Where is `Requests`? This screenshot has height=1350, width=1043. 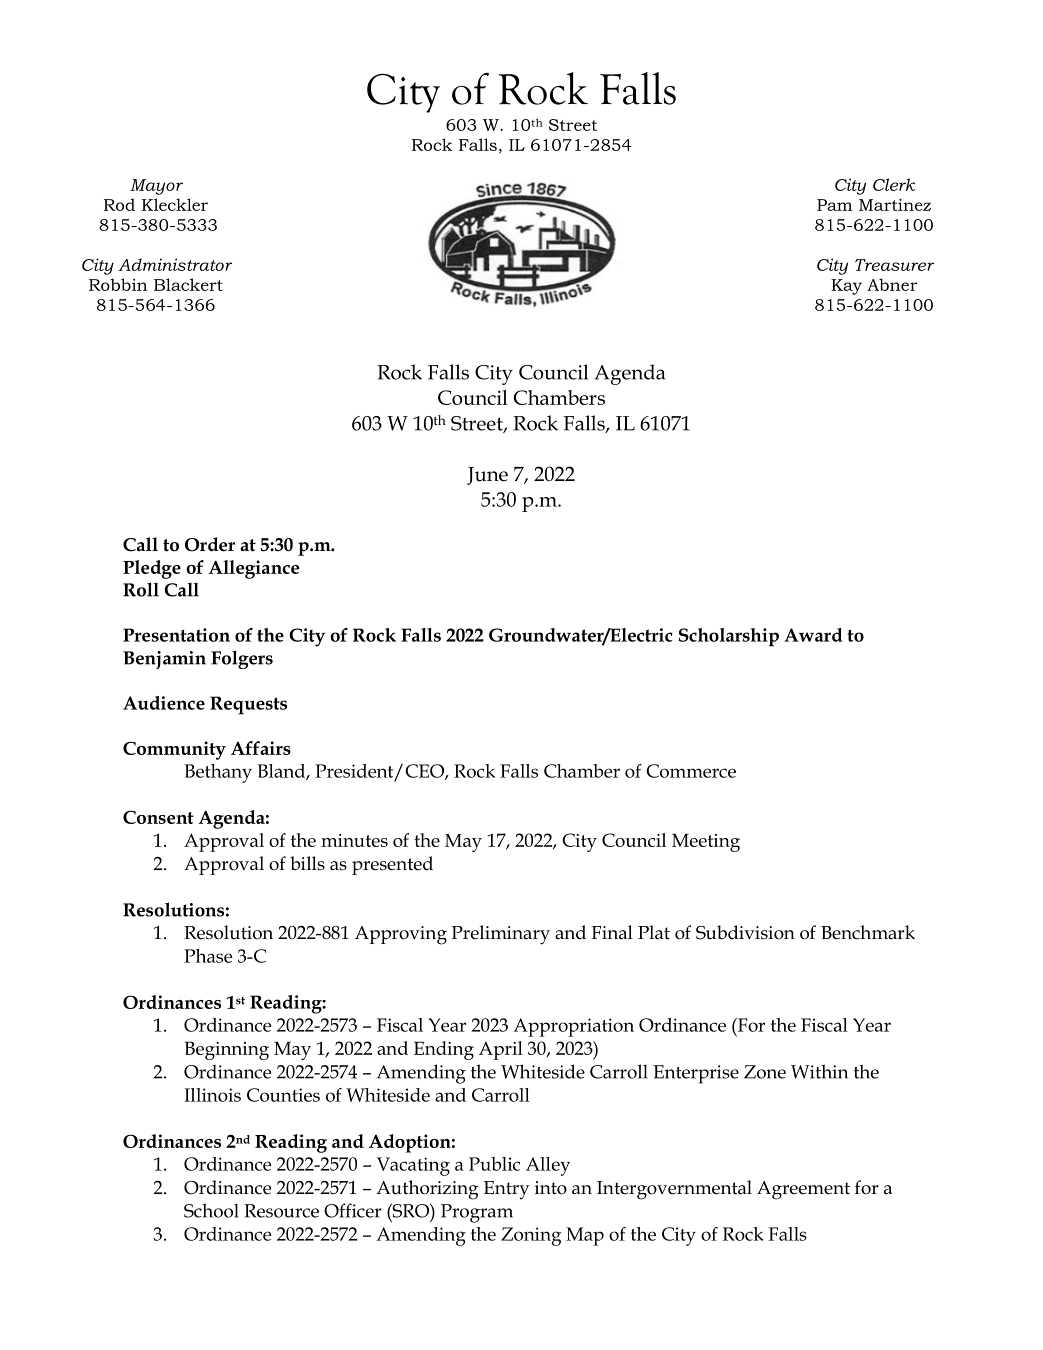
Requests is located at coordinates (248, 705).
